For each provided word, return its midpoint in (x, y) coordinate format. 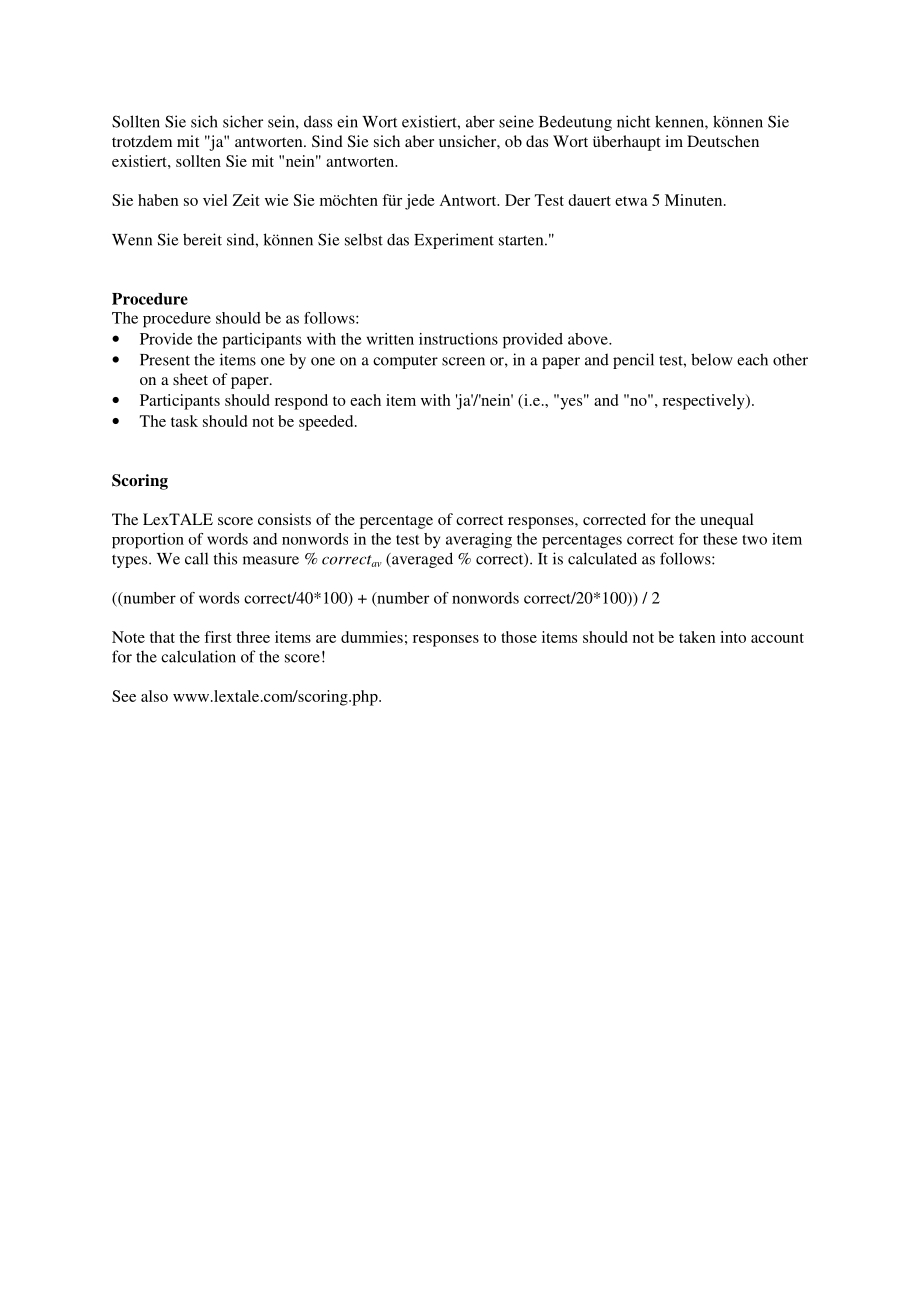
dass (318, 121)
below (712, 359)
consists (284, 519)
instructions (458, 339)
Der (517, 200)
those (519, 637)
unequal (727, 521)
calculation (198, 656)
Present (165, 360)
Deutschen (723, 141)
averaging (479, 540)
